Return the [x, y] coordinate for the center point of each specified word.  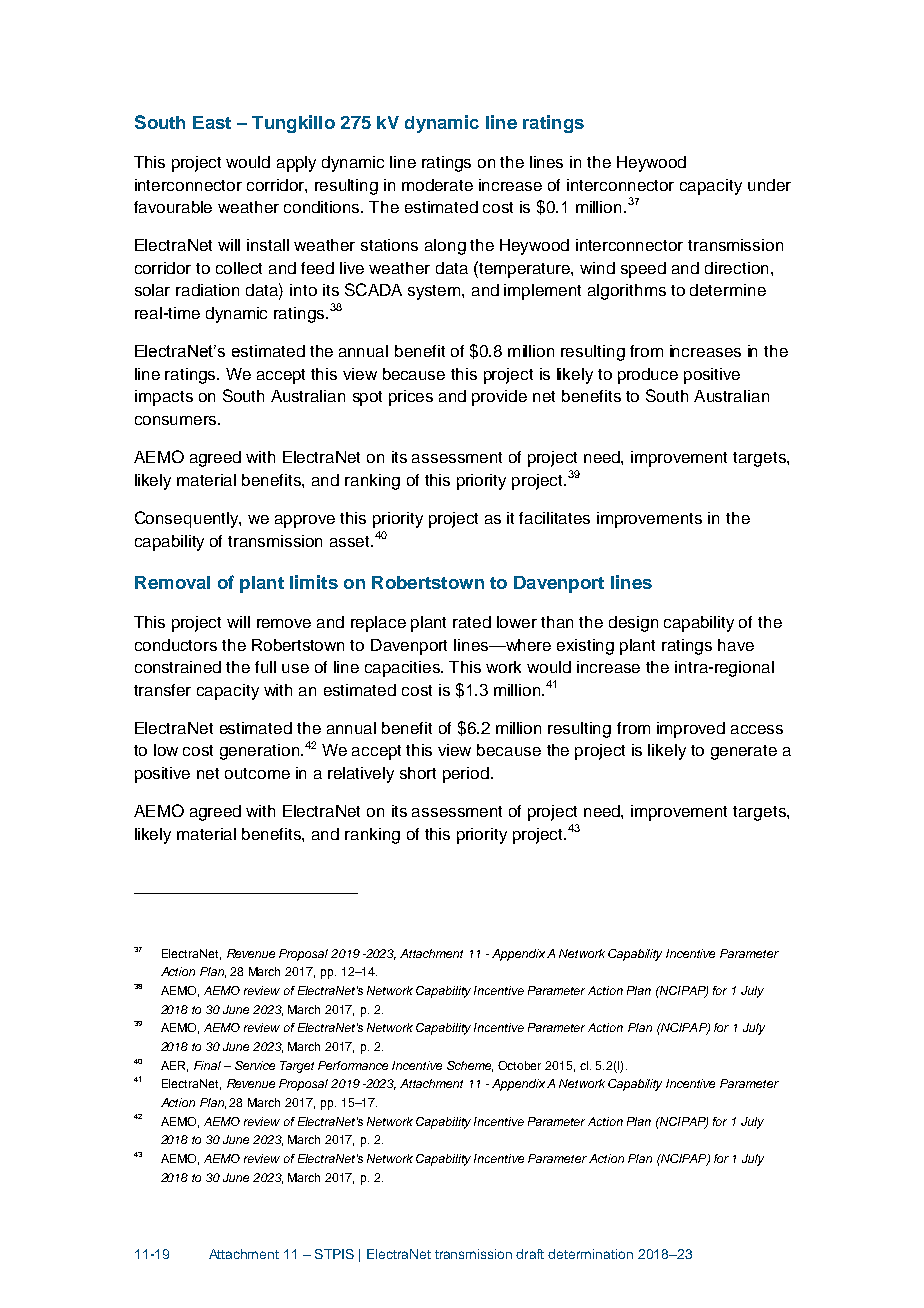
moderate [437, 185]
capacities [404, 669]
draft [530, 1254]
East [212, 122]
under [769, 185]
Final [207, 1065]
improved [691, 730]
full [265, 667]
